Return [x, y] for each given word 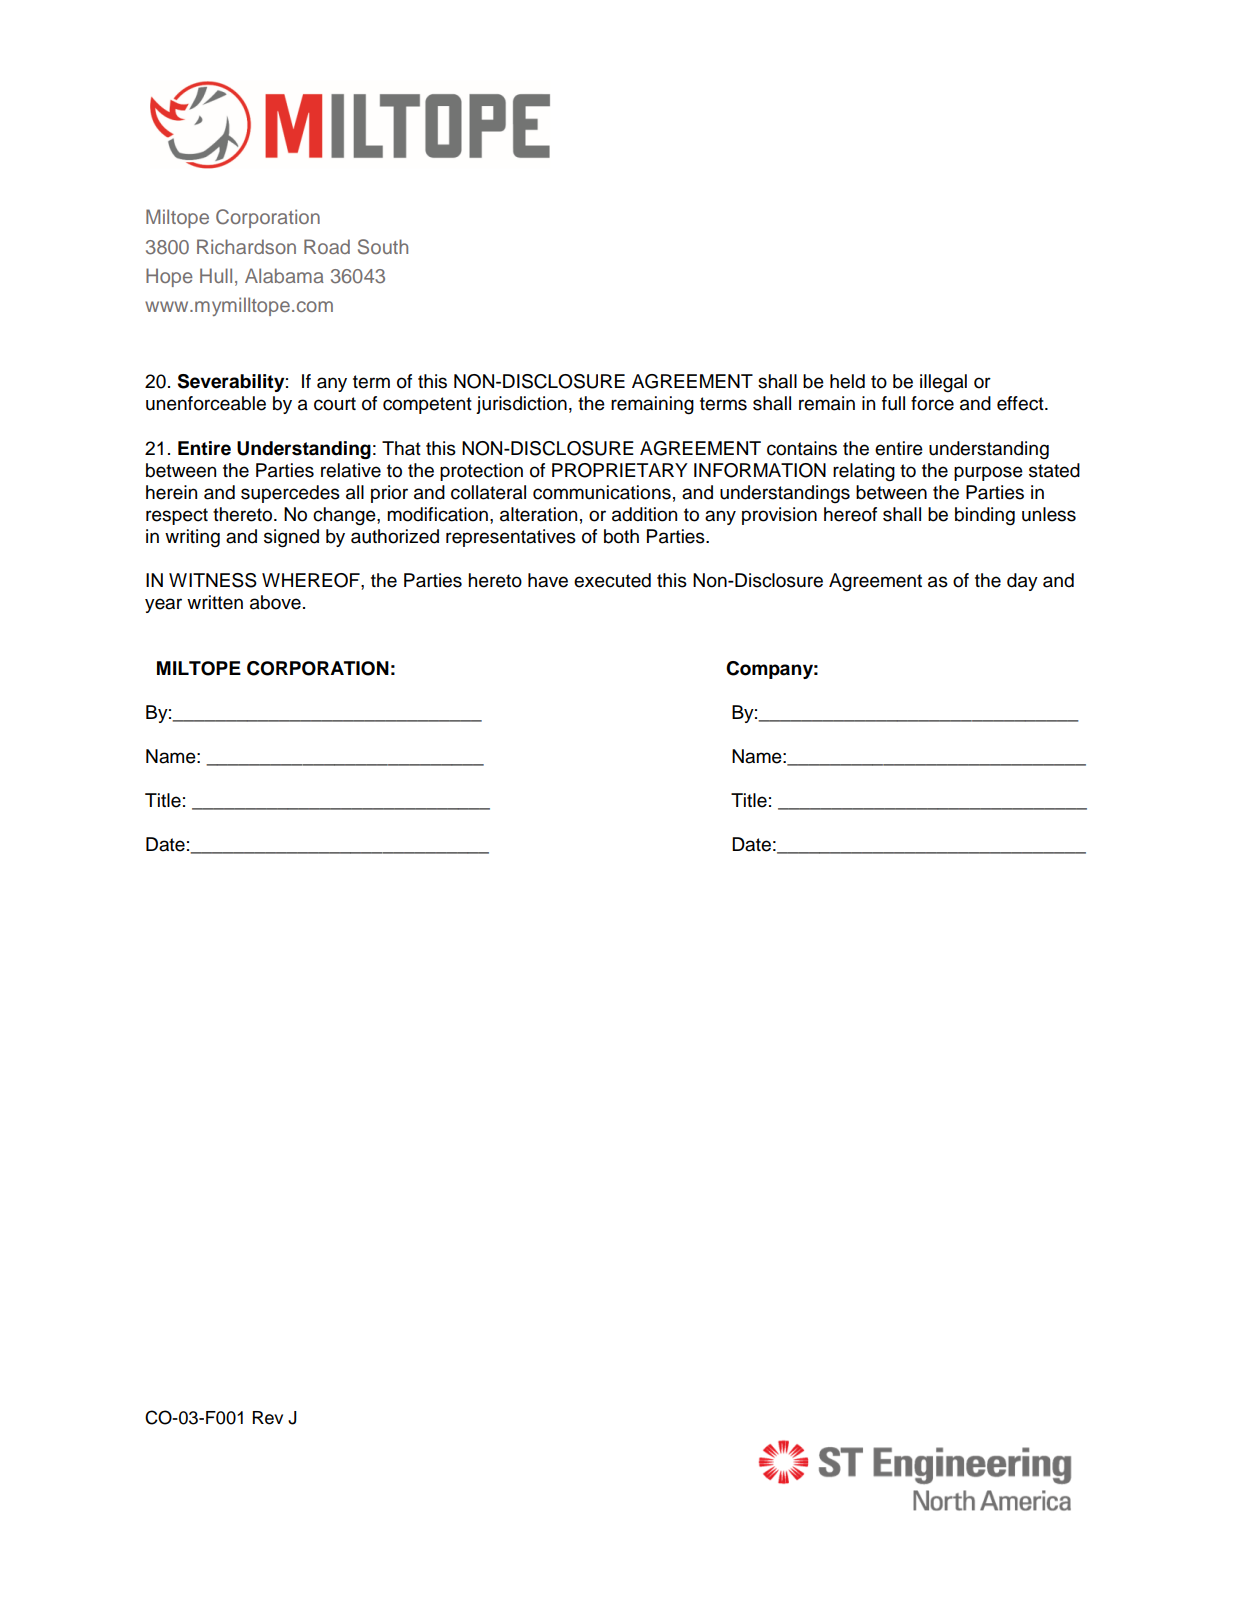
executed [612, 580]
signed [291, 538]
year [163, 605]
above [275, 602]
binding [985, 516]
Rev [268, 1418]
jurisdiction [521, 405]
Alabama [284, 275]
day [1022, 582]
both [621, 536]
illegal [943, 383]
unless [1049, 514]
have [548, 580]
